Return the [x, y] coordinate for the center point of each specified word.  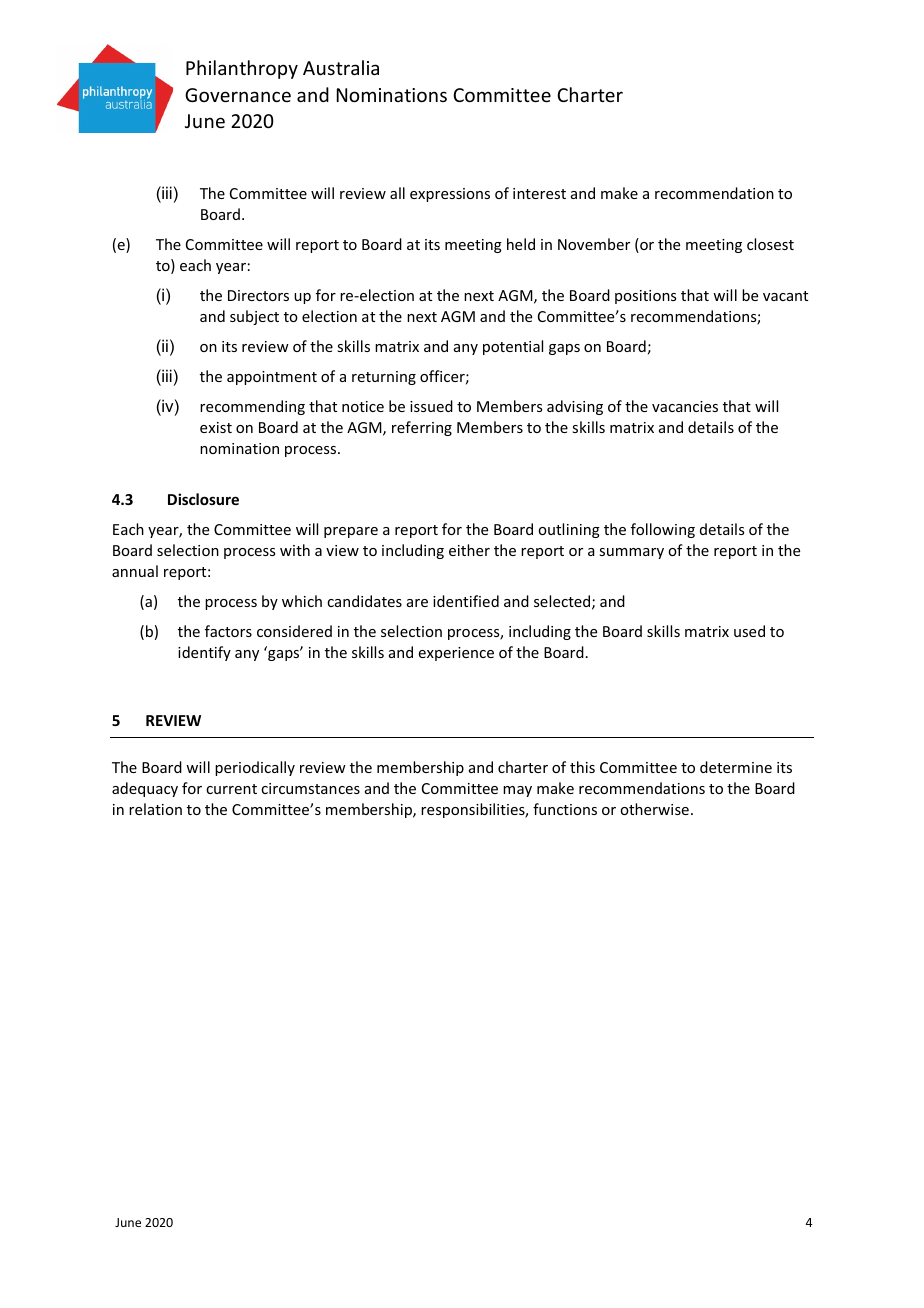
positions [645, 297]
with [295, 550]
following [663, 530]
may [517, 791]
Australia [341, 67]
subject [254, 317]
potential [513, 347]
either [469, 550]
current [231, 789]
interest [539, 193]
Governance [238, 95]
